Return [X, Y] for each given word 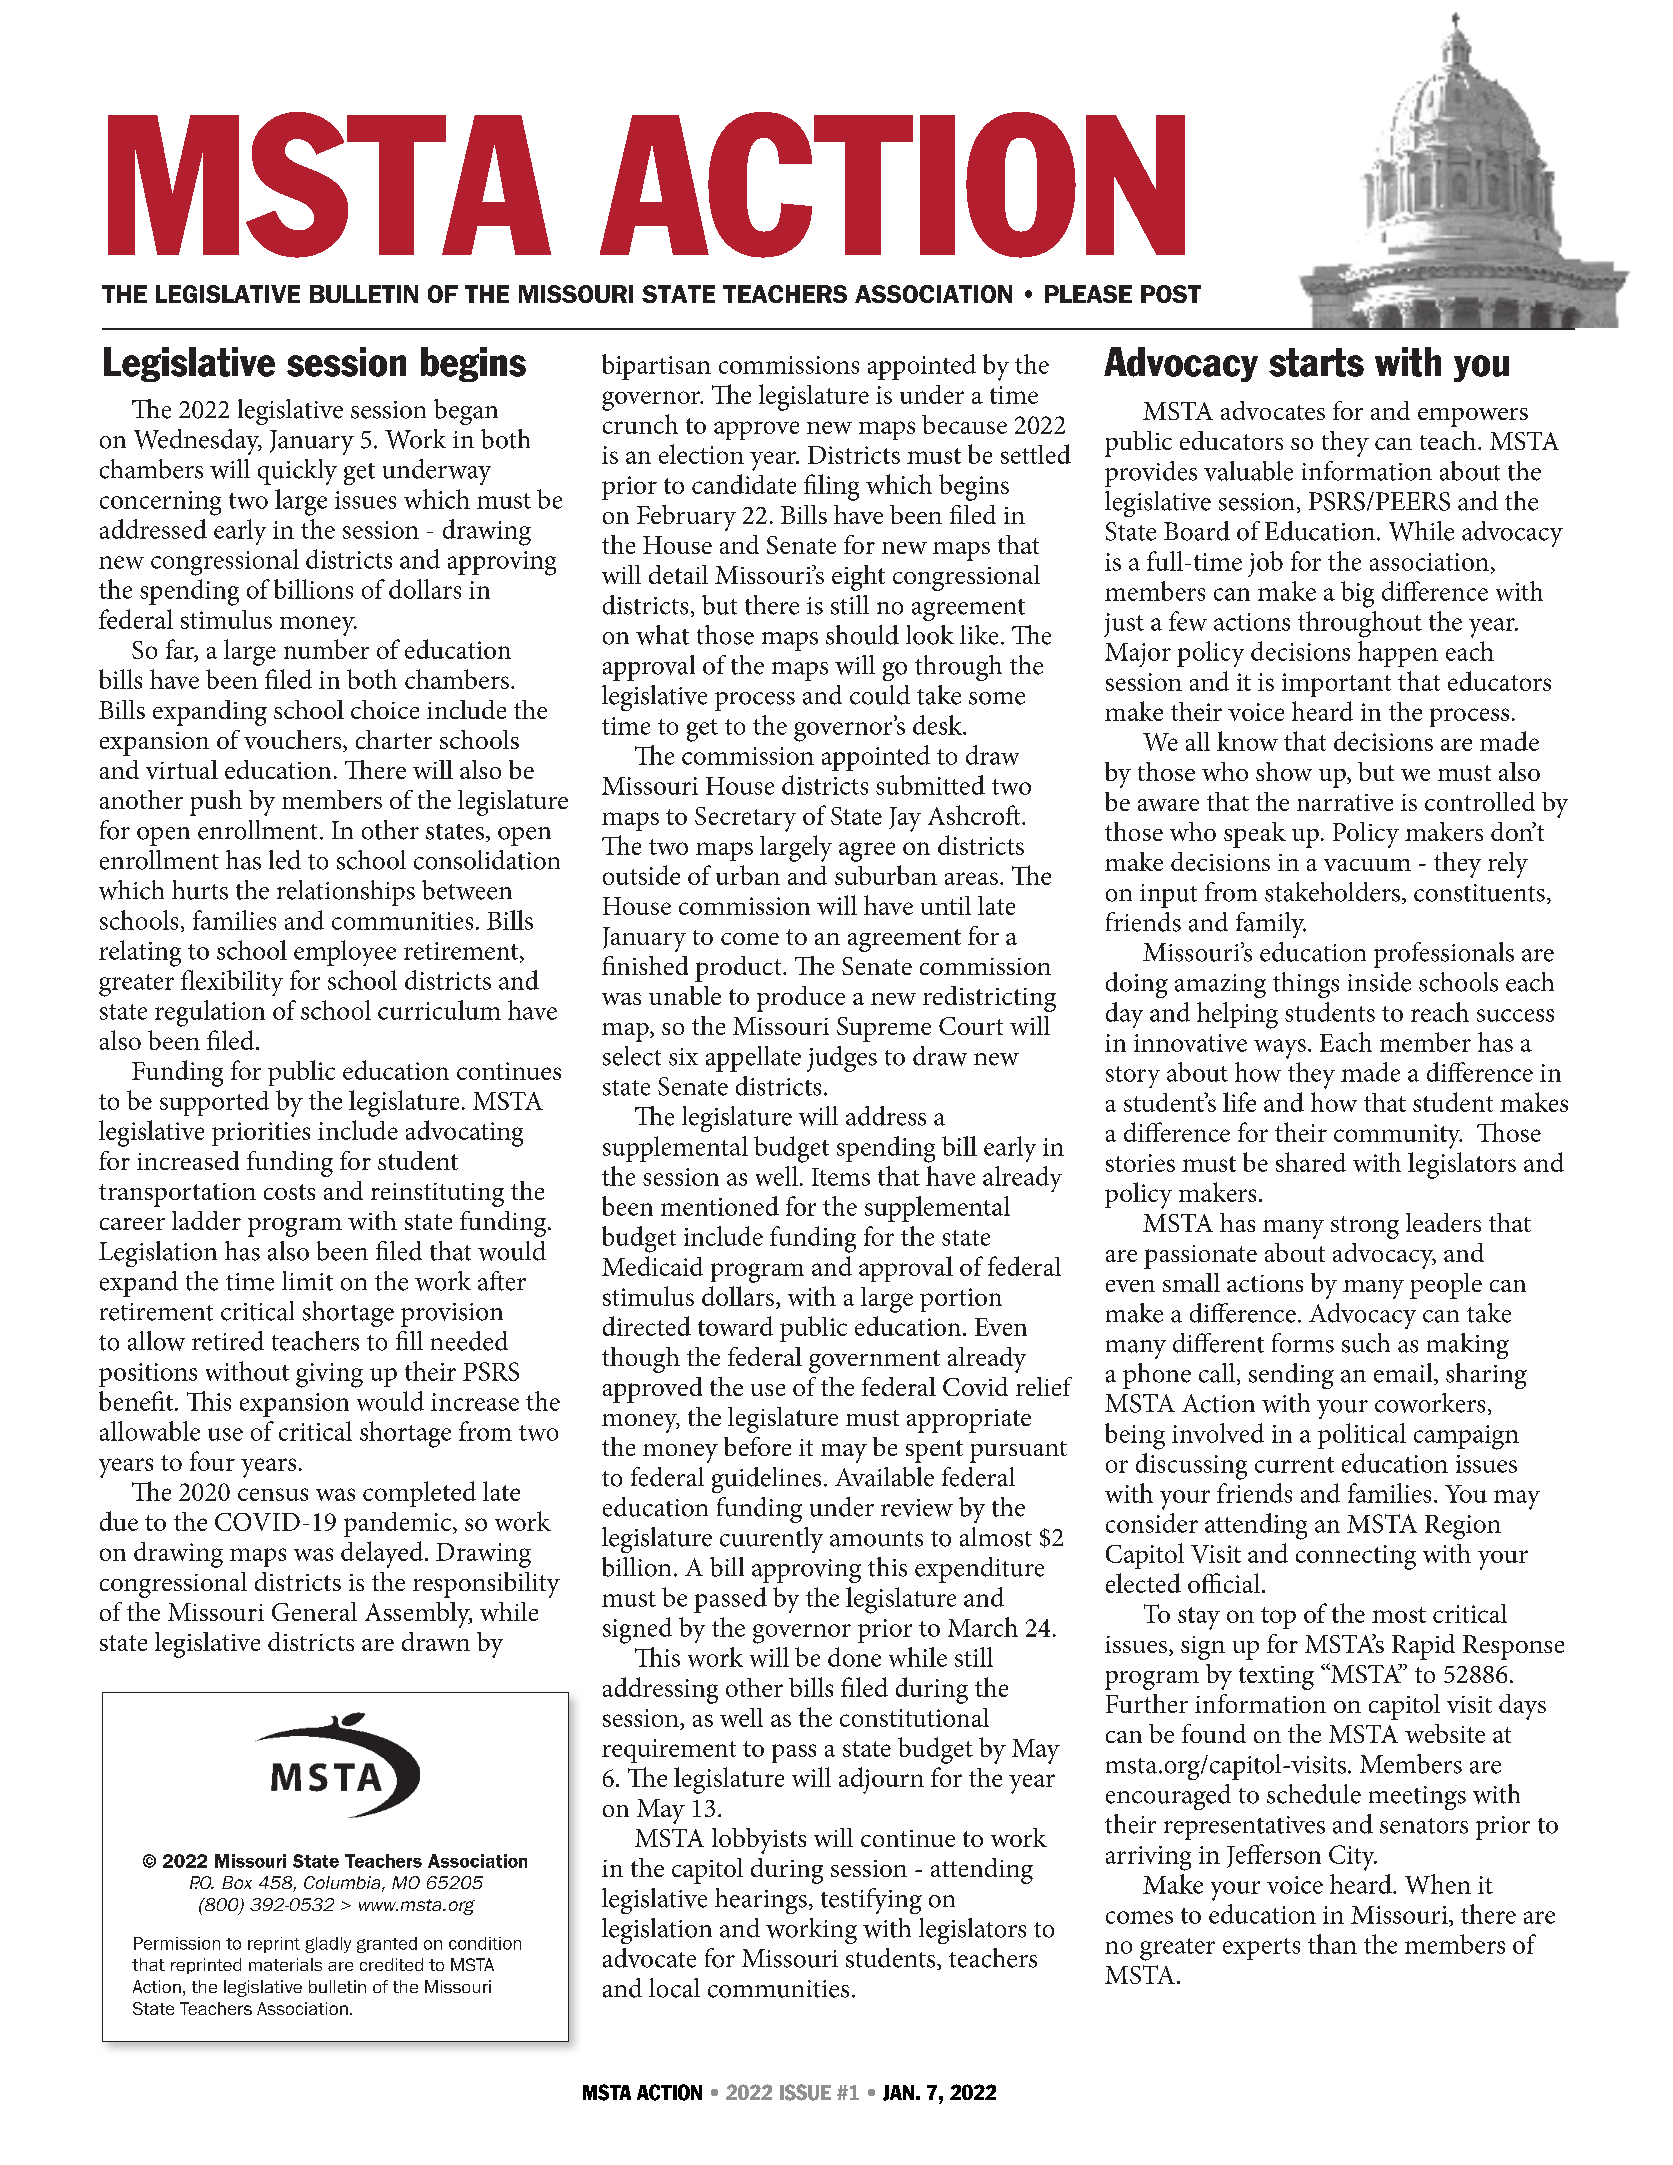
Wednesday [198, 442]
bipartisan [656, 367]
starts [1316, 362]
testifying [871, 1901]
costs [289, 1192]
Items [841, 1177]
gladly [328, 1945]
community [1398, 1136]
